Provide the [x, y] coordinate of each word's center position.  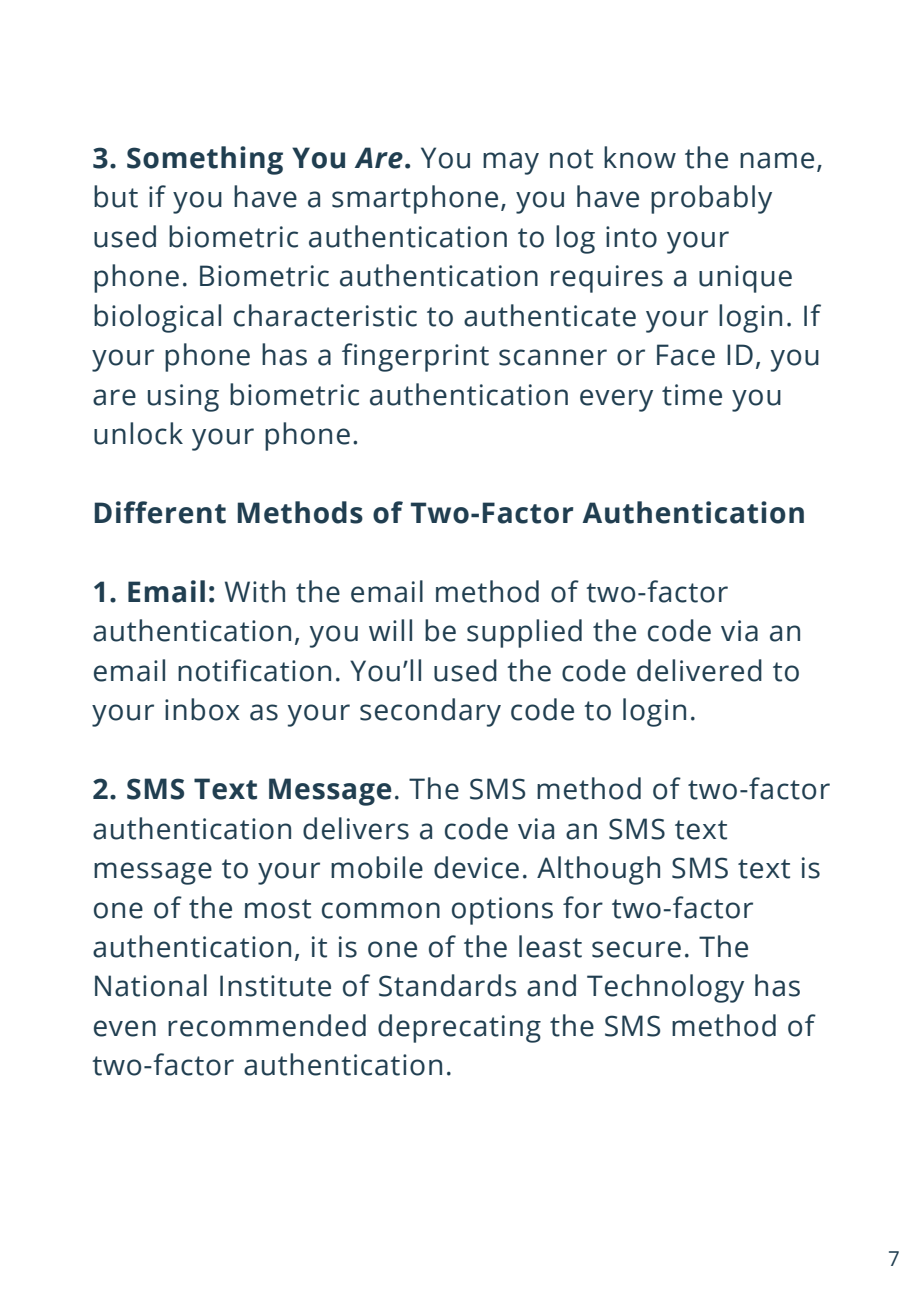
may [511, 163]
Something [205, 160]
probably [711, 199]
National [151, 985]
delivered [699, 670]
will [390, 630]
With [255, 591]
